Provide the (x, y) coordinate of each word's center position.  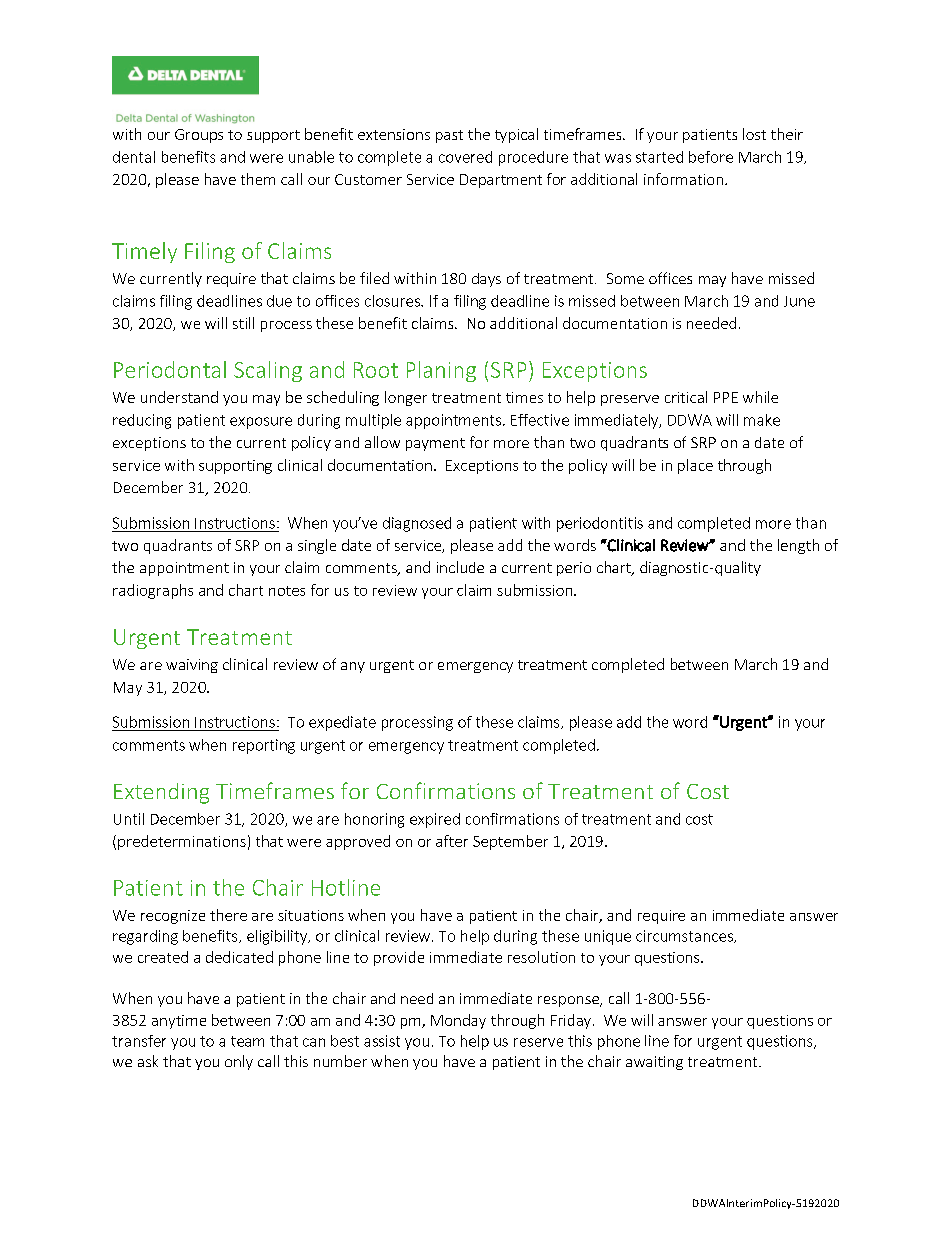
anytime (179, 1022)
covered (465, 157)
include (460, 567)
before (711, 157)
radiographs (153, 591)
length (798, 546)
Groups (199, 136)
